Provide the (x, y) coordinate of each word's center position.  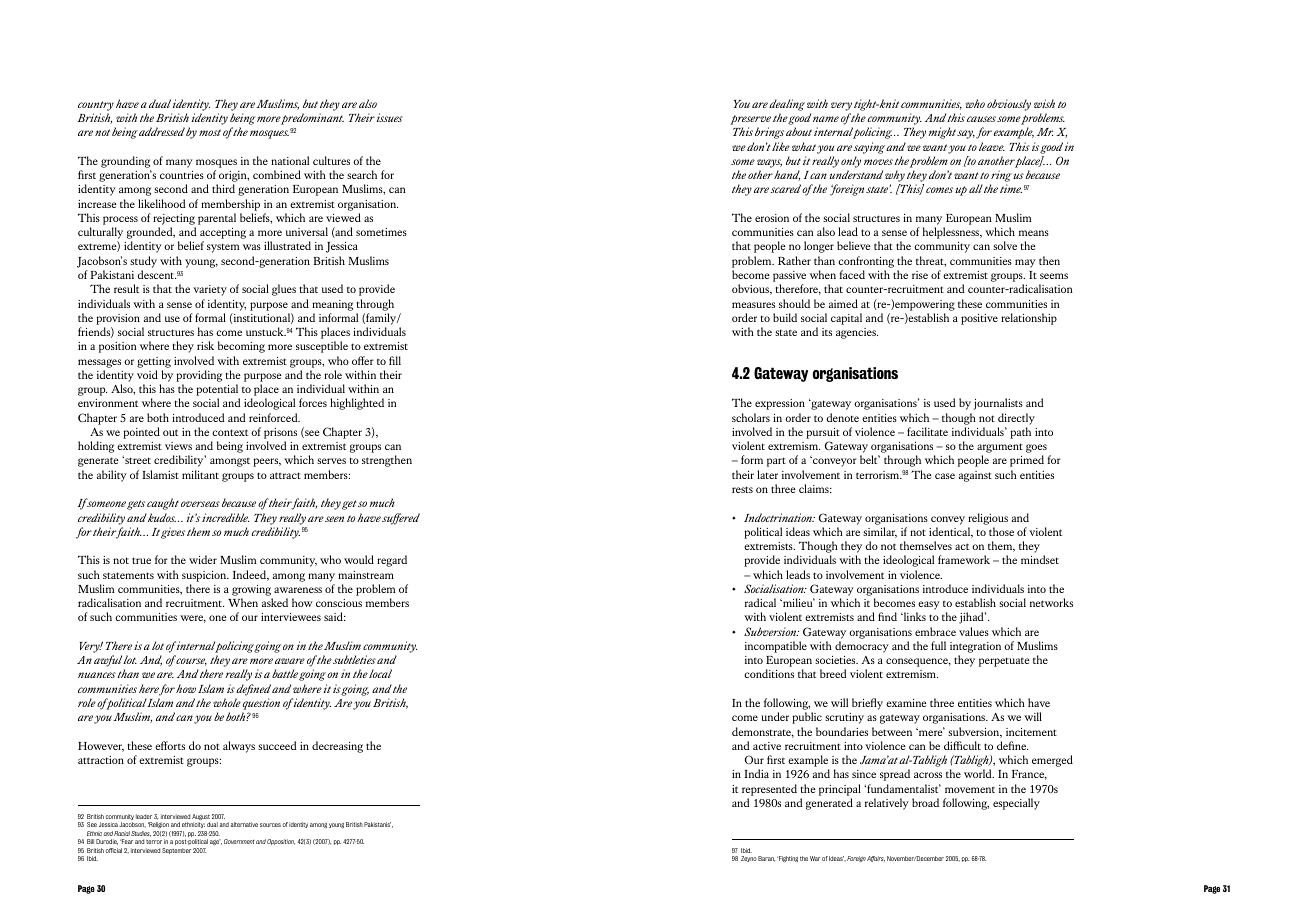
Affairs (876, 859)
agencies (857, 333)
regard (392, 561)
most (210, 132)
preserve (750, 120)
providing (199, 376)
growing (251, 590)
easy (928, 607)
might (942, 133)
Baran (766, 859)
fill (395, 360)
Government (239, 841)
